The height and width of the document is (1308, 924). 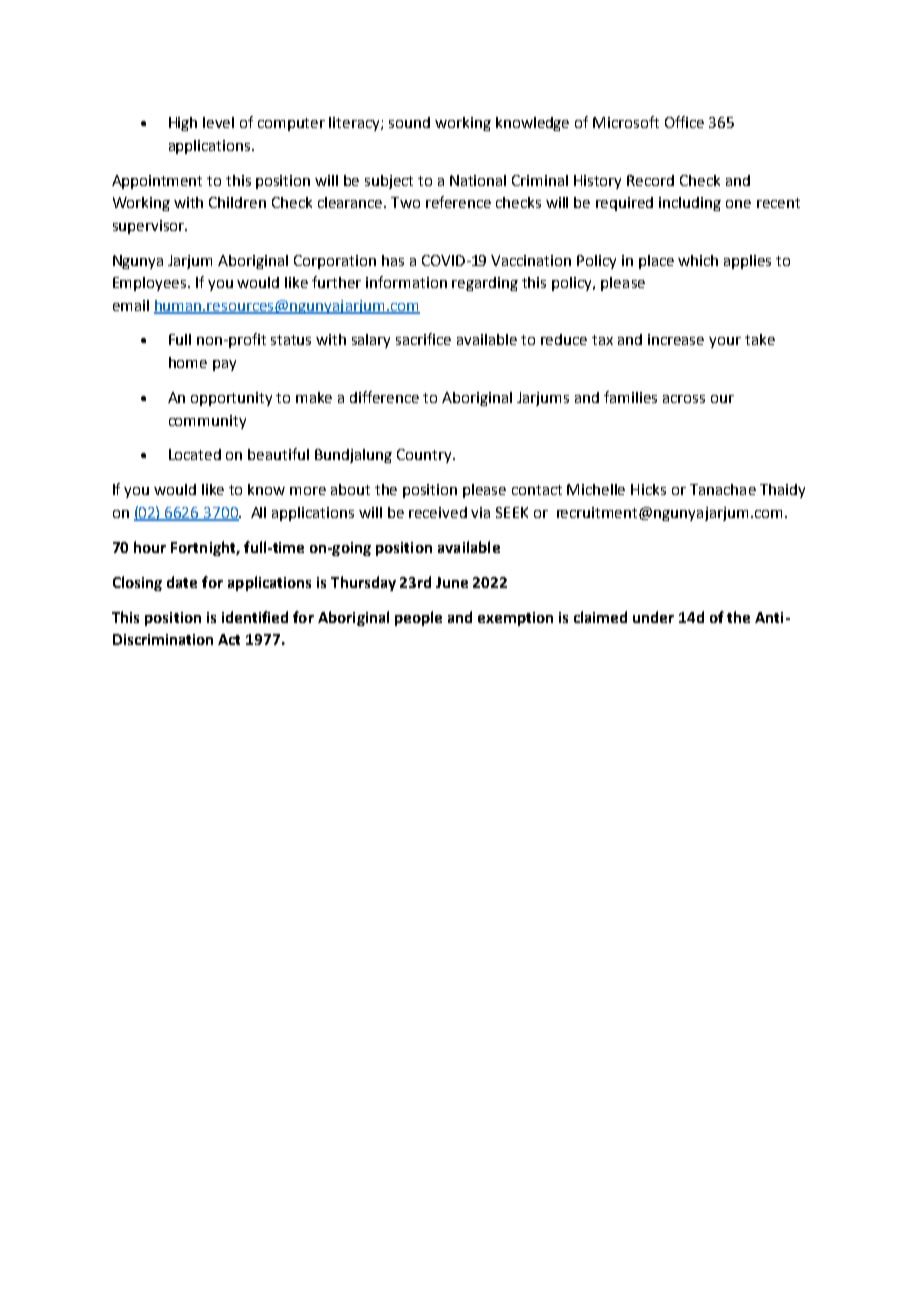 I want to click on which, so click(x=698, y=260).
